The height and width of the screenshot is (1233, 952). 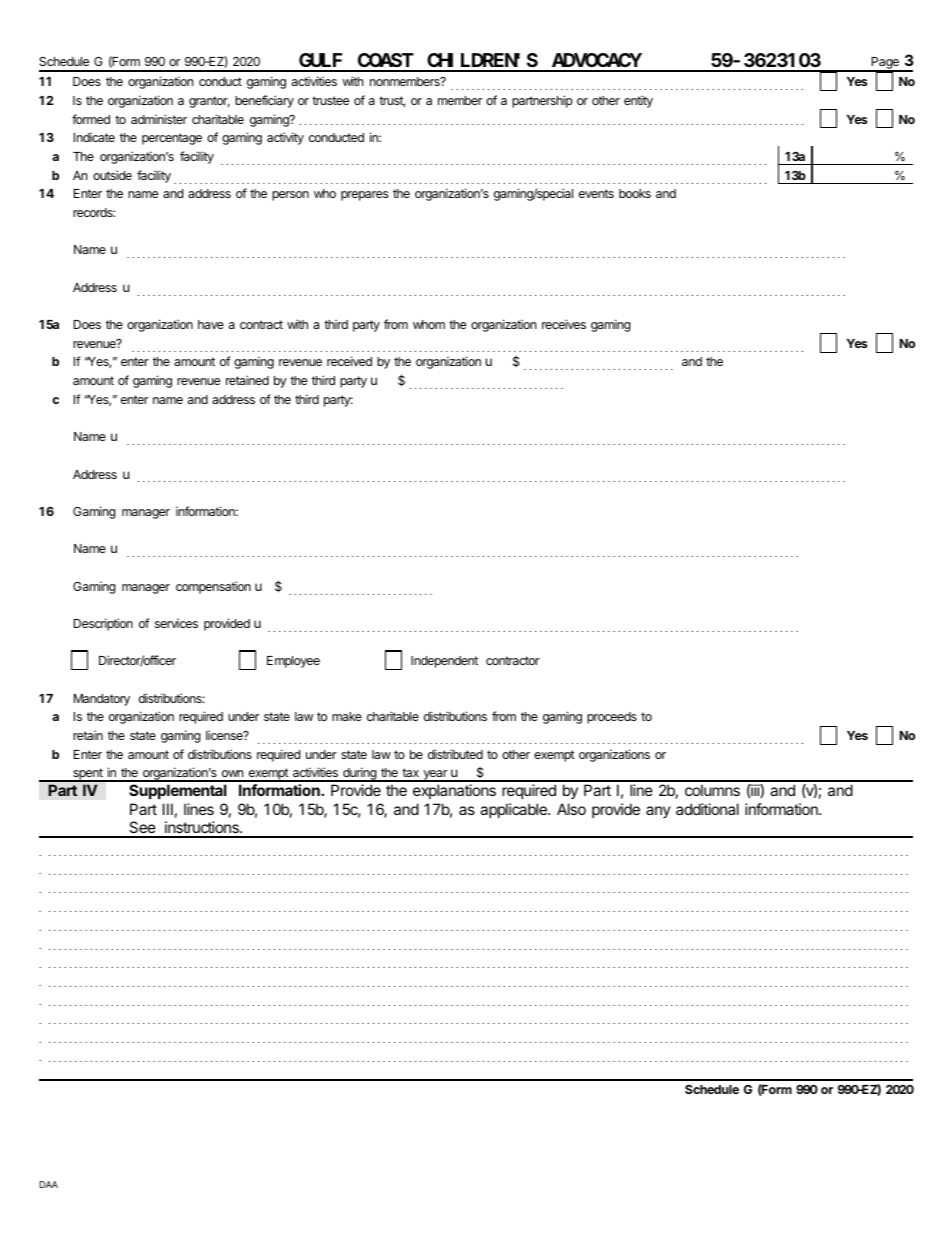 What do you see at coordinates (571, 809) in the screenshot?
I see `Also` at bounding box center [571, 809].
